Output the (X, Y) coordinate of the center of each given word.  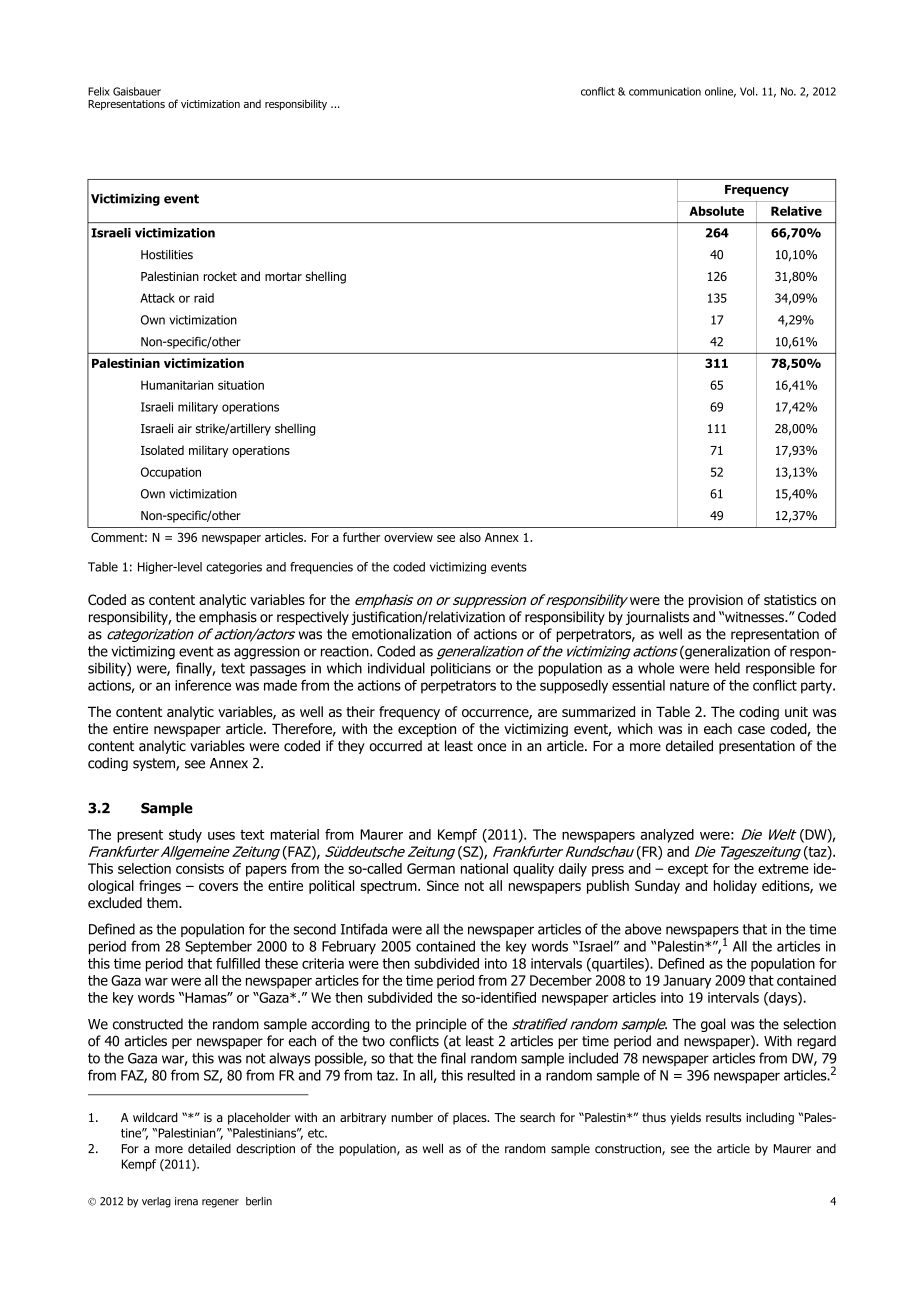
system (155, 764)
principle (441, 1025)
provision (716, 601)
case (751, 730)
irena (186, 1201)
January (687, 982)
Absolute (716, 211)
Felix (99, 91)
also (470, 537)
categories (234, 568)
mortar (283, 276)
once (491, 747)
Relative (796, 211)
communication (665, 91)
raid (204, 298)
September (218, 947)
